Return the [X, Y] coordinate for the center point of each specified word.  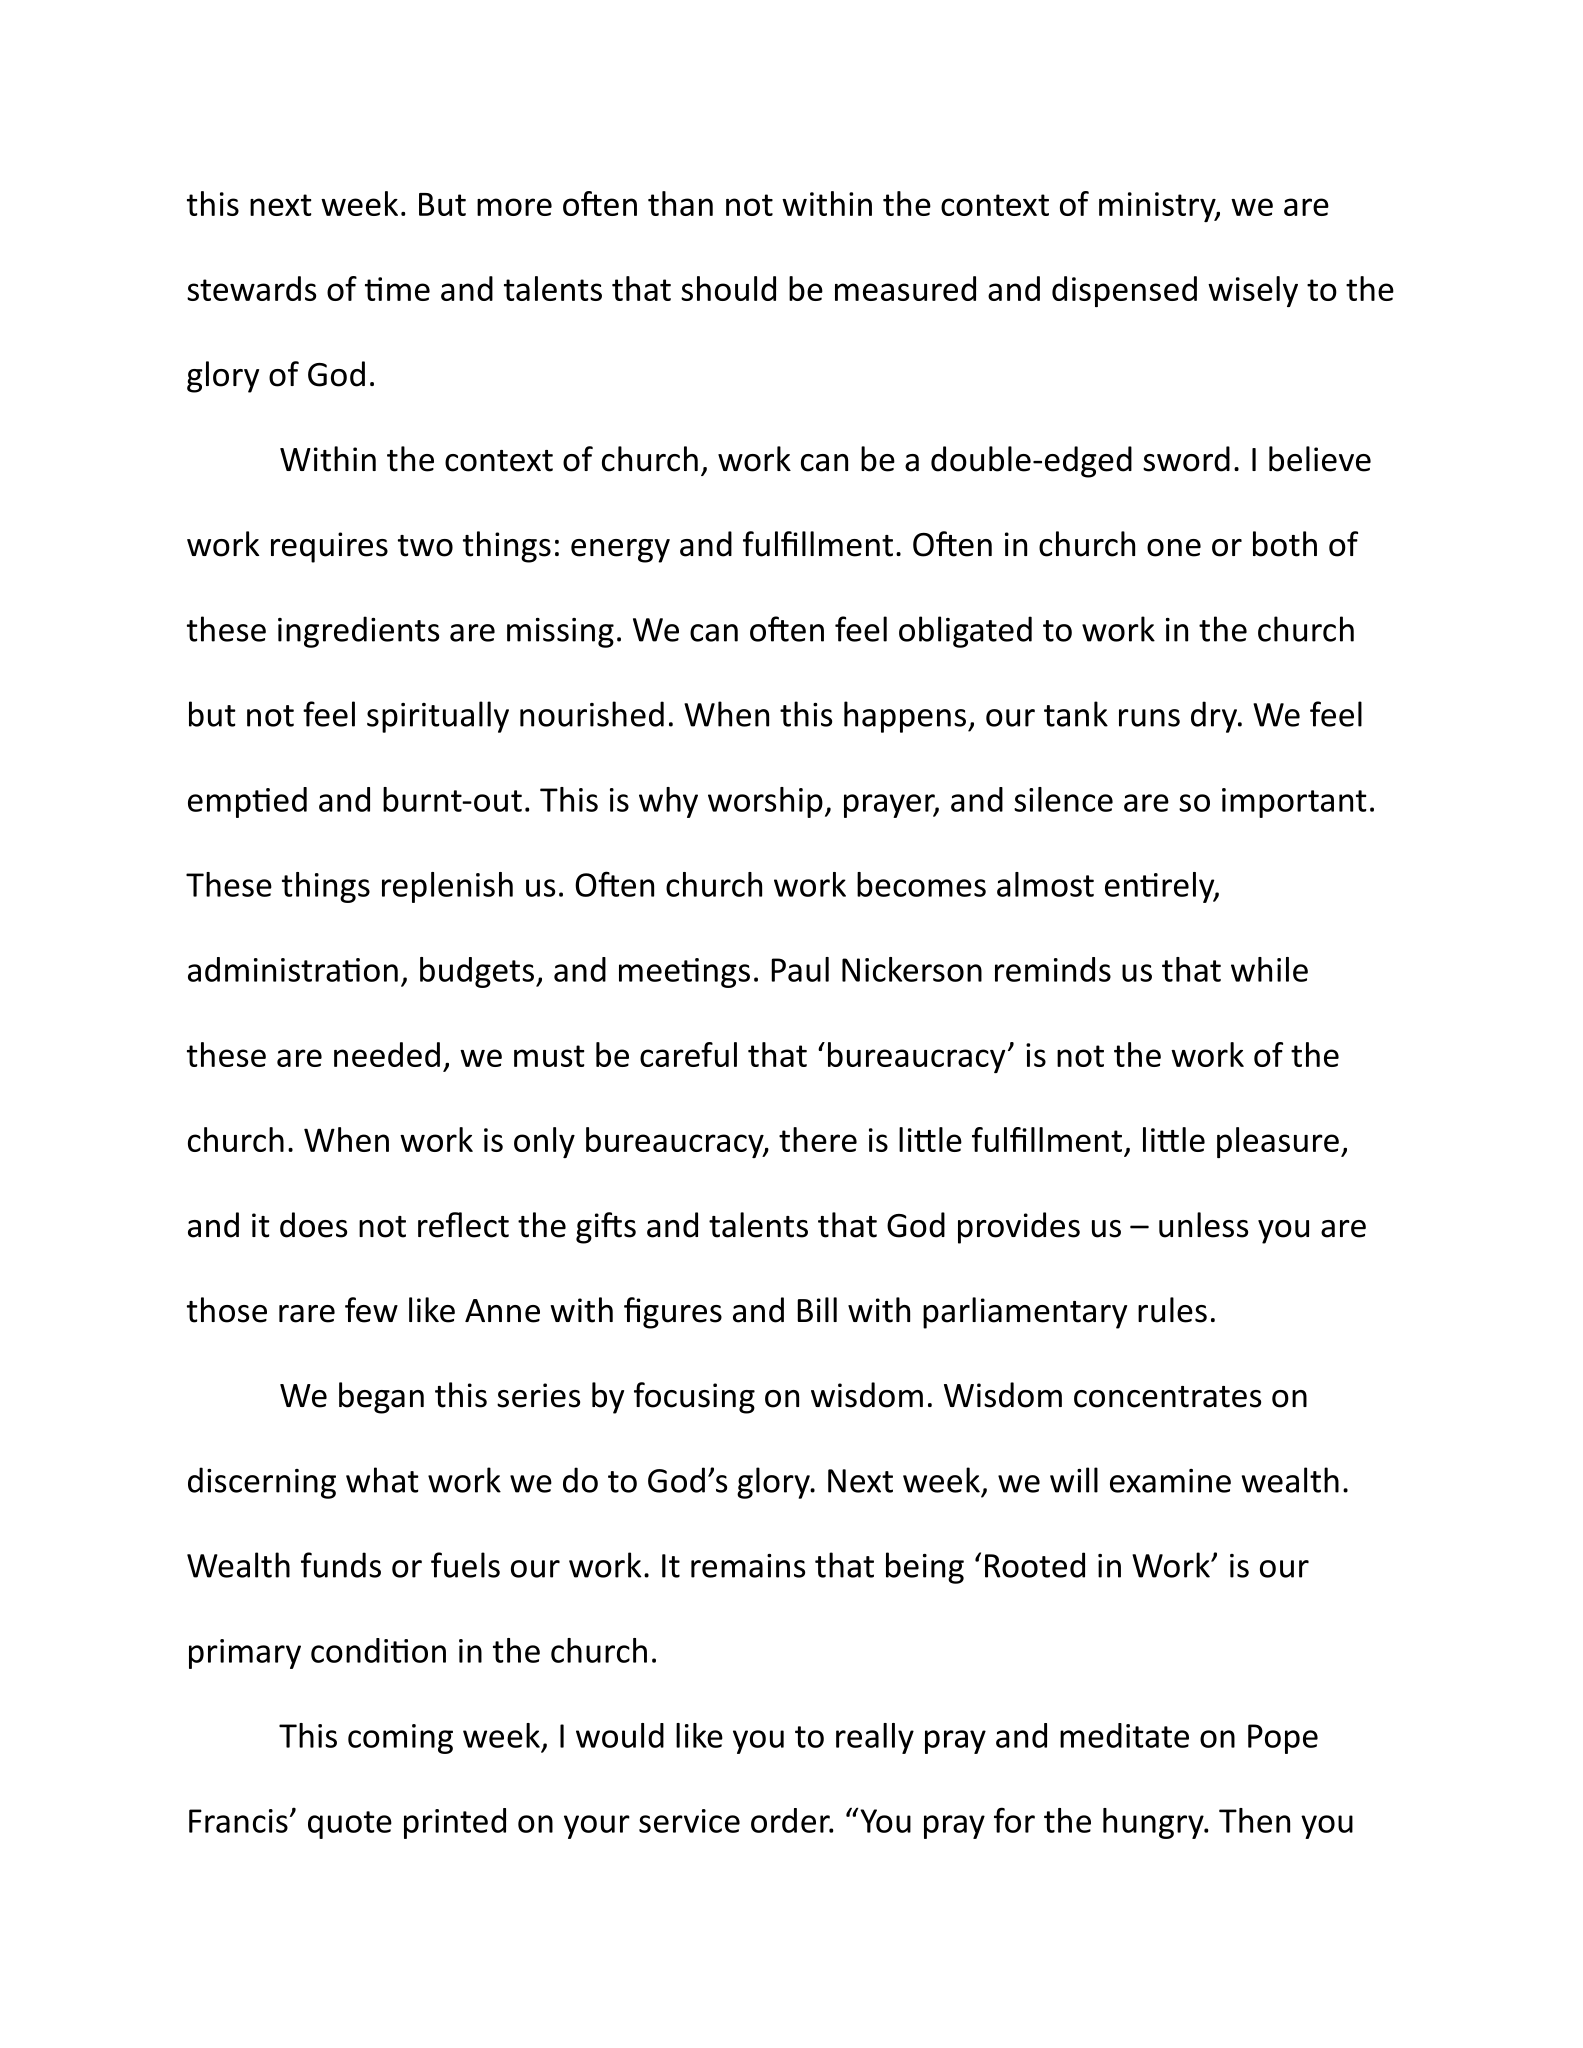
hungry [1154, 1823]
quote [350, 1825]
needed [387, 1054]
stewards [251, 288]
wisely [1253, 291]
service [689, 1821]
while [1269, 969]
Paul [800, 969]
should [728, 288]
